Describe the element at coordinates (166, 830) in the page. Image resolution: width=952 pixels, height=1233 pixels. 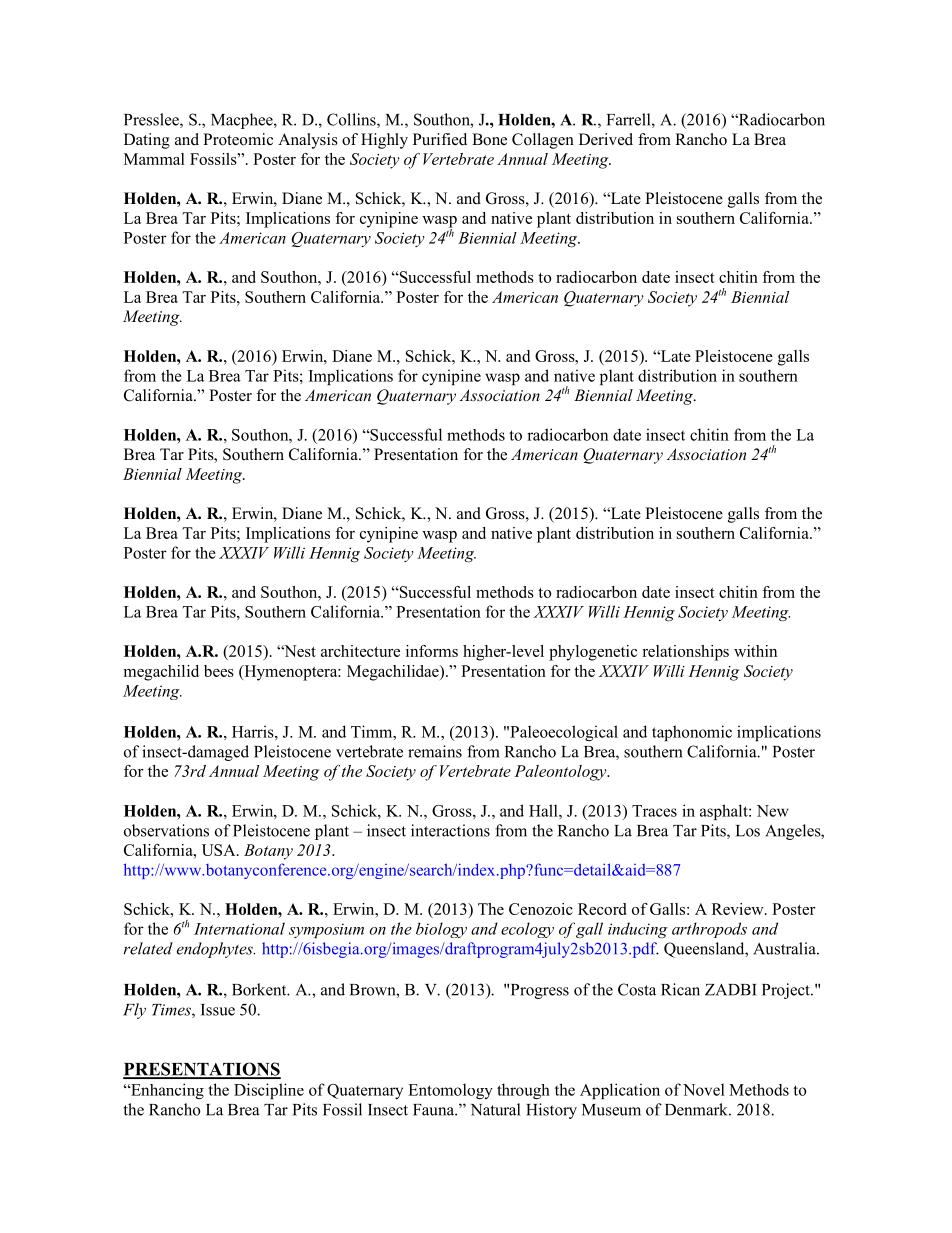
I see `observations` at that location.
